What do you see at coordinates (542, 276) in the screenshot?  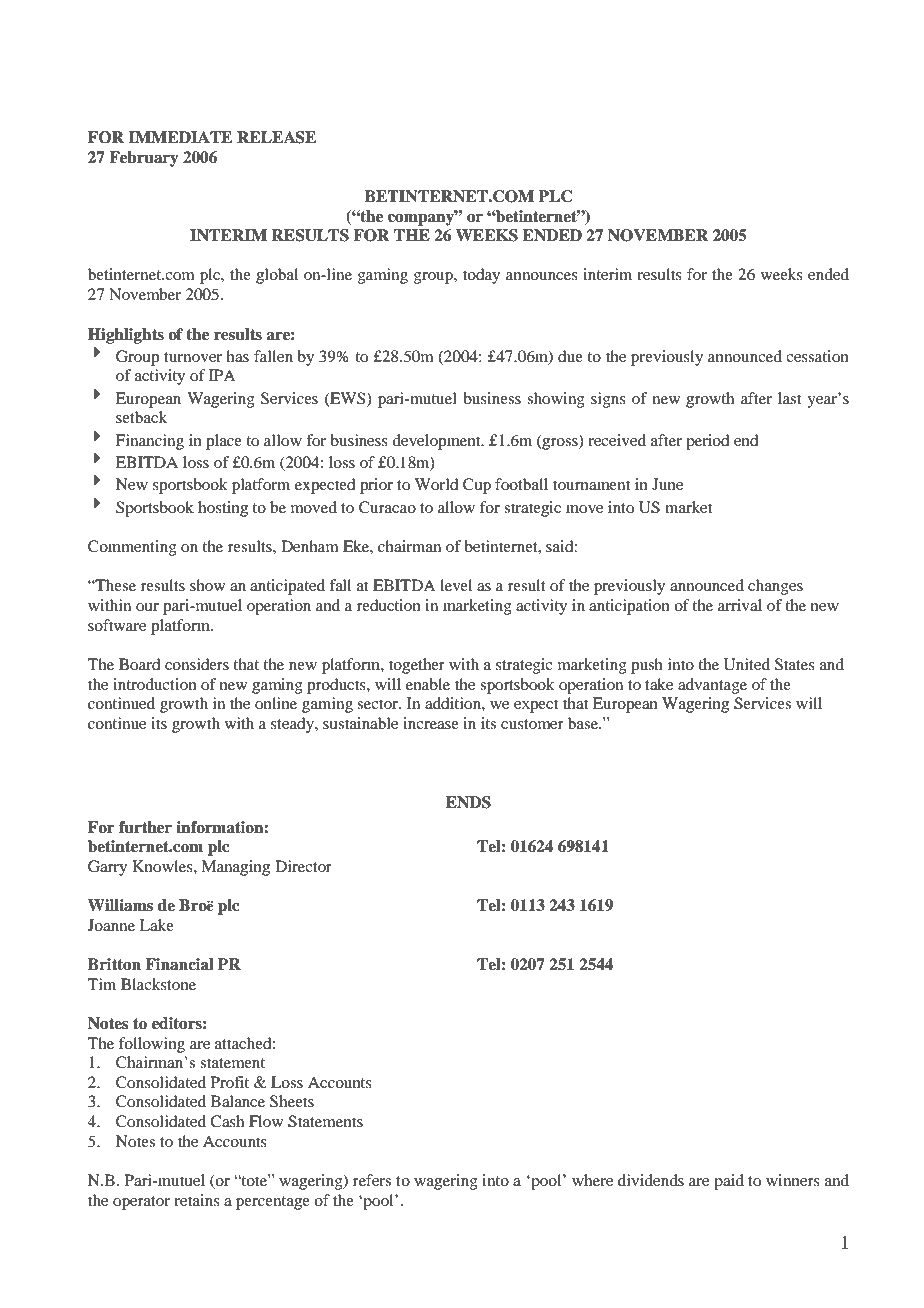 I see `announces` at bounding box center [542, 276].
